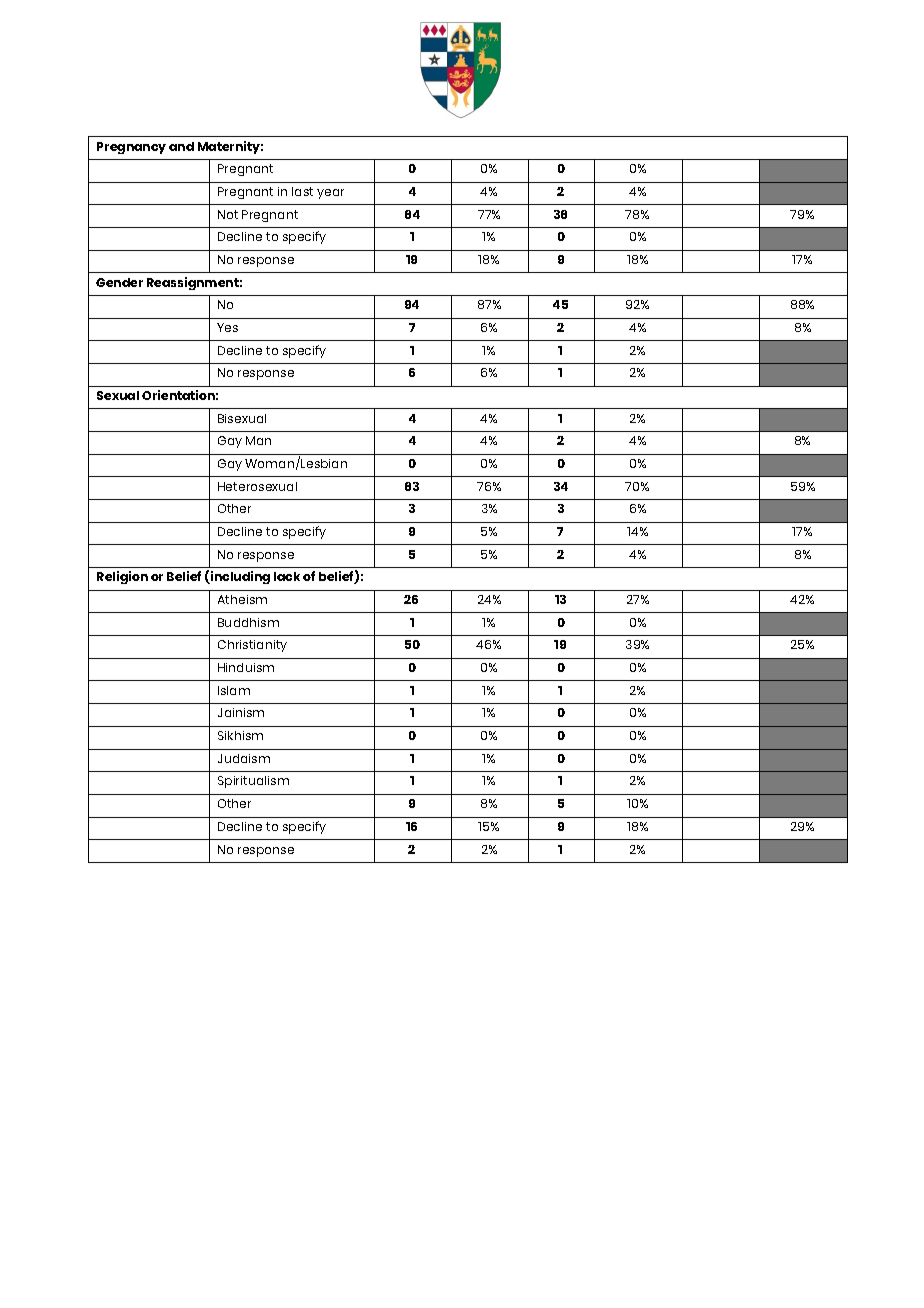 This screenshot has height=1308, width=924. What do you see at coordinates (287, 576) in the screenshot?
I see `lack` at bounding box center [287, 576].
